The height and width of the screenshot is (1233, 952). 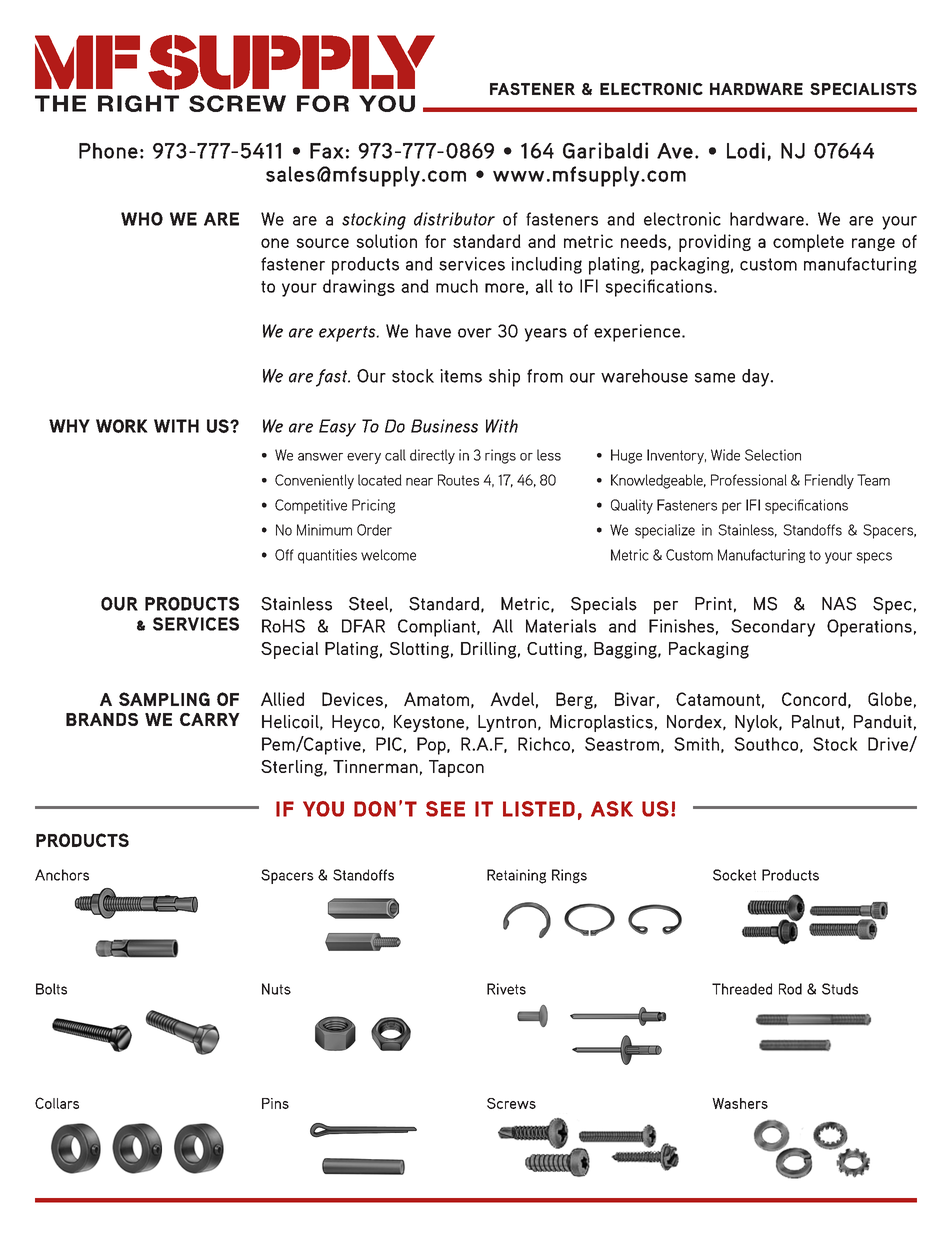 I want to click on SEE, so click(x=445, y=809).
